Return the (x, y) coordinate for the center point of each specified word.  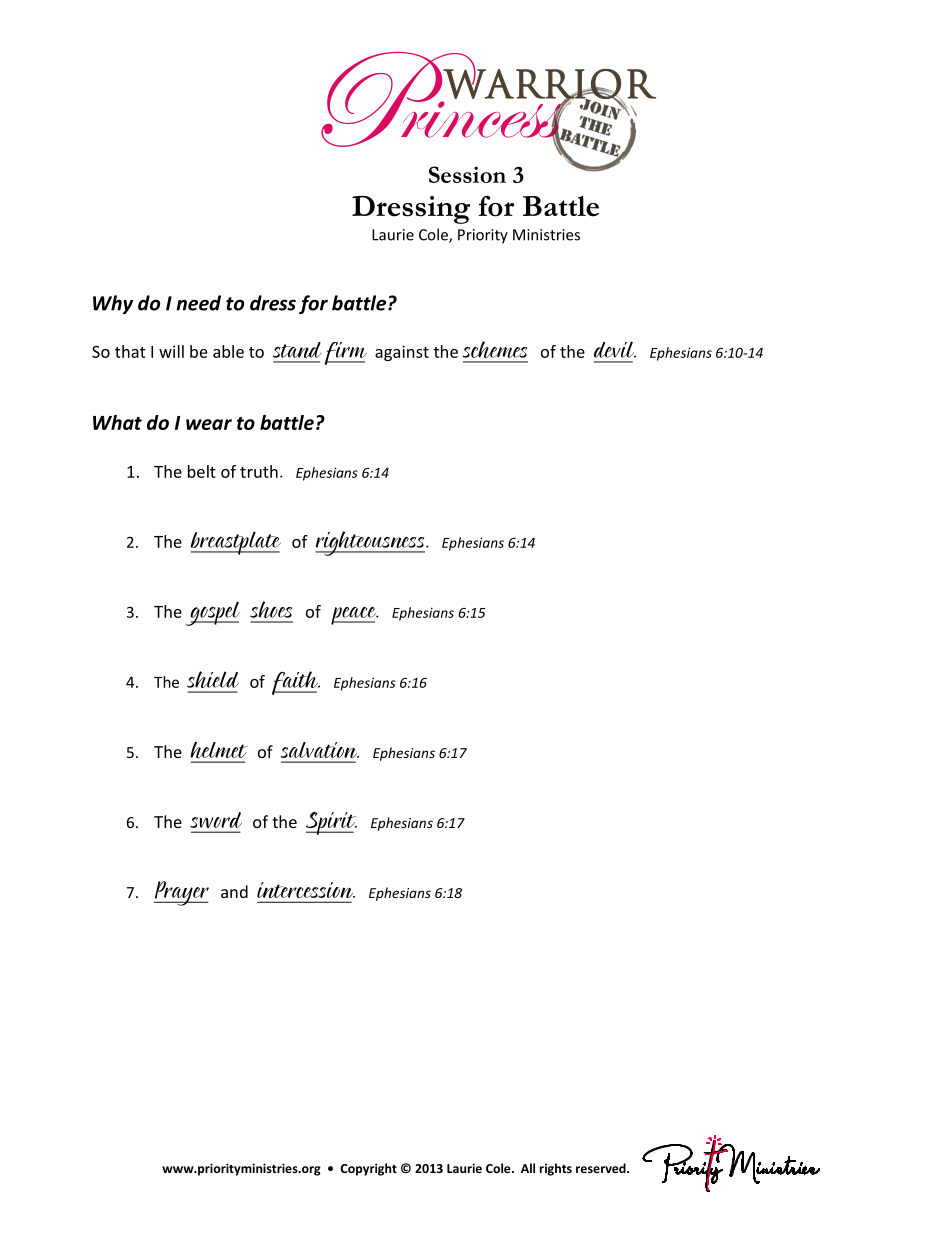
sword (216, 820)
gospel (213, 613)
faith (296, 683)
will (171, 351)
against (402, 353)
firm (346, 353)
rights (556, 1169)
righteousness (371, 543)
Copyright (369, 1169)
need (198, 303)
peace (355, 616)
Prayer (181, 893)
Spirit (331, 823)
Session (467, 174)
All (528, 1168)
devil (615, 349)
